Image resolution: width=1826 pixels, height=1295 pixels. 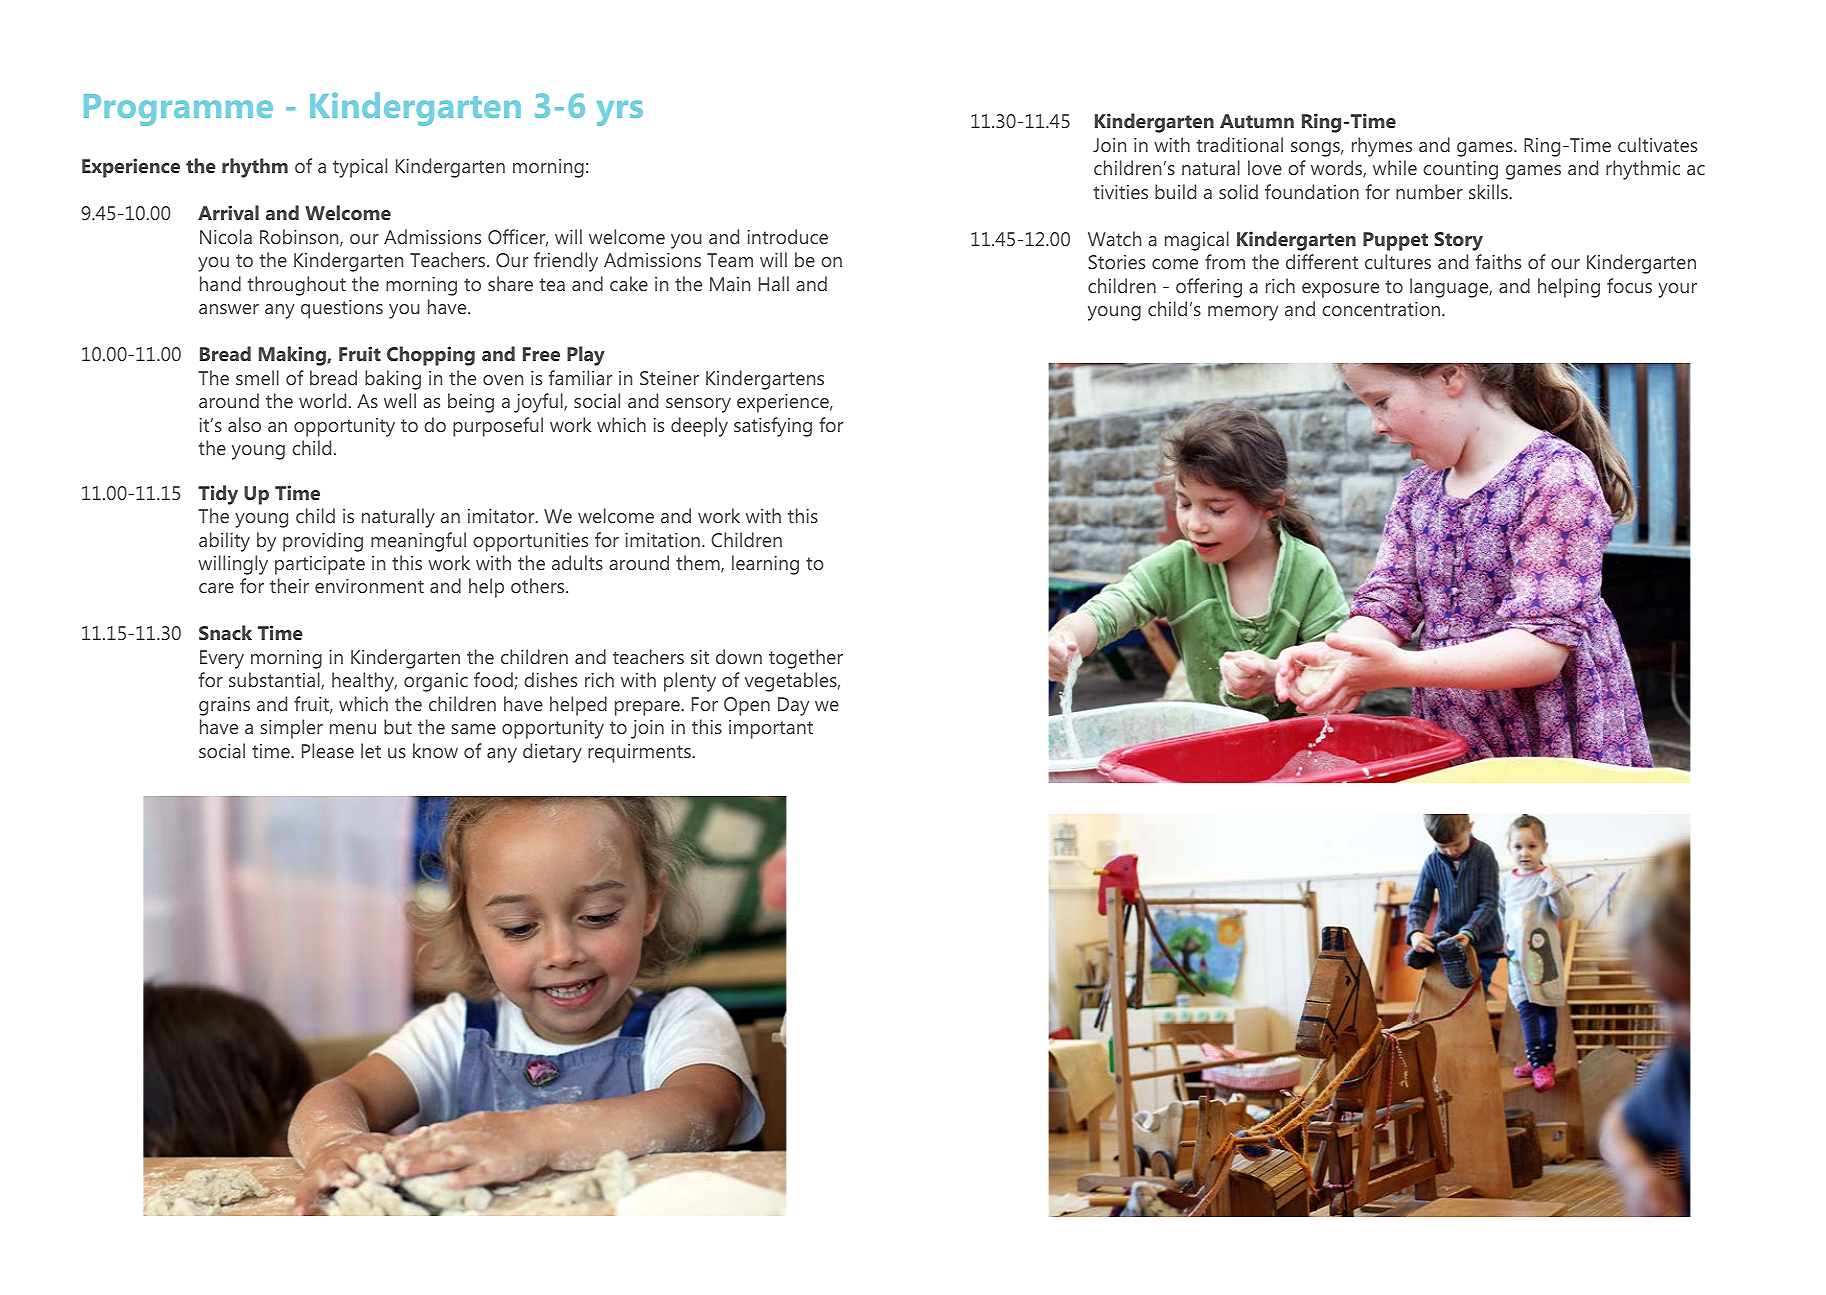 I want to click on rhymes, so click(x=1382, y=147).
